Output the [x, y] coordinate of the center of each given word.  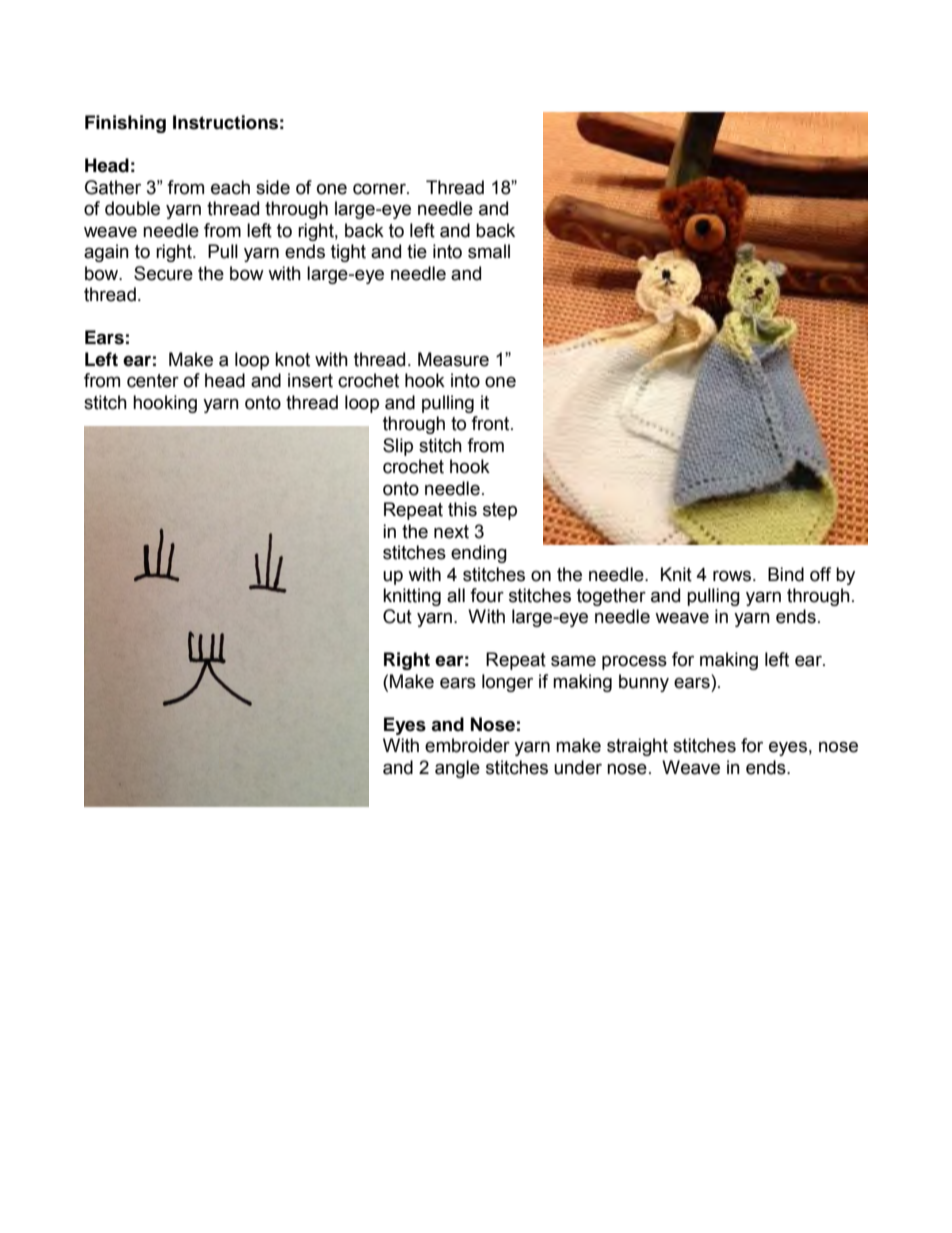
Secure [163, 273]
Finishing [125, 124]
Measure [453, 359]
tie [417, 251]
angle [457, 769]
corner [380, 189]
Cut [397, 616]
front [491, 423]
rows [733, 576]
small [489, 251]
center [153, 381]
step [500, 511]
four [487, 595]
